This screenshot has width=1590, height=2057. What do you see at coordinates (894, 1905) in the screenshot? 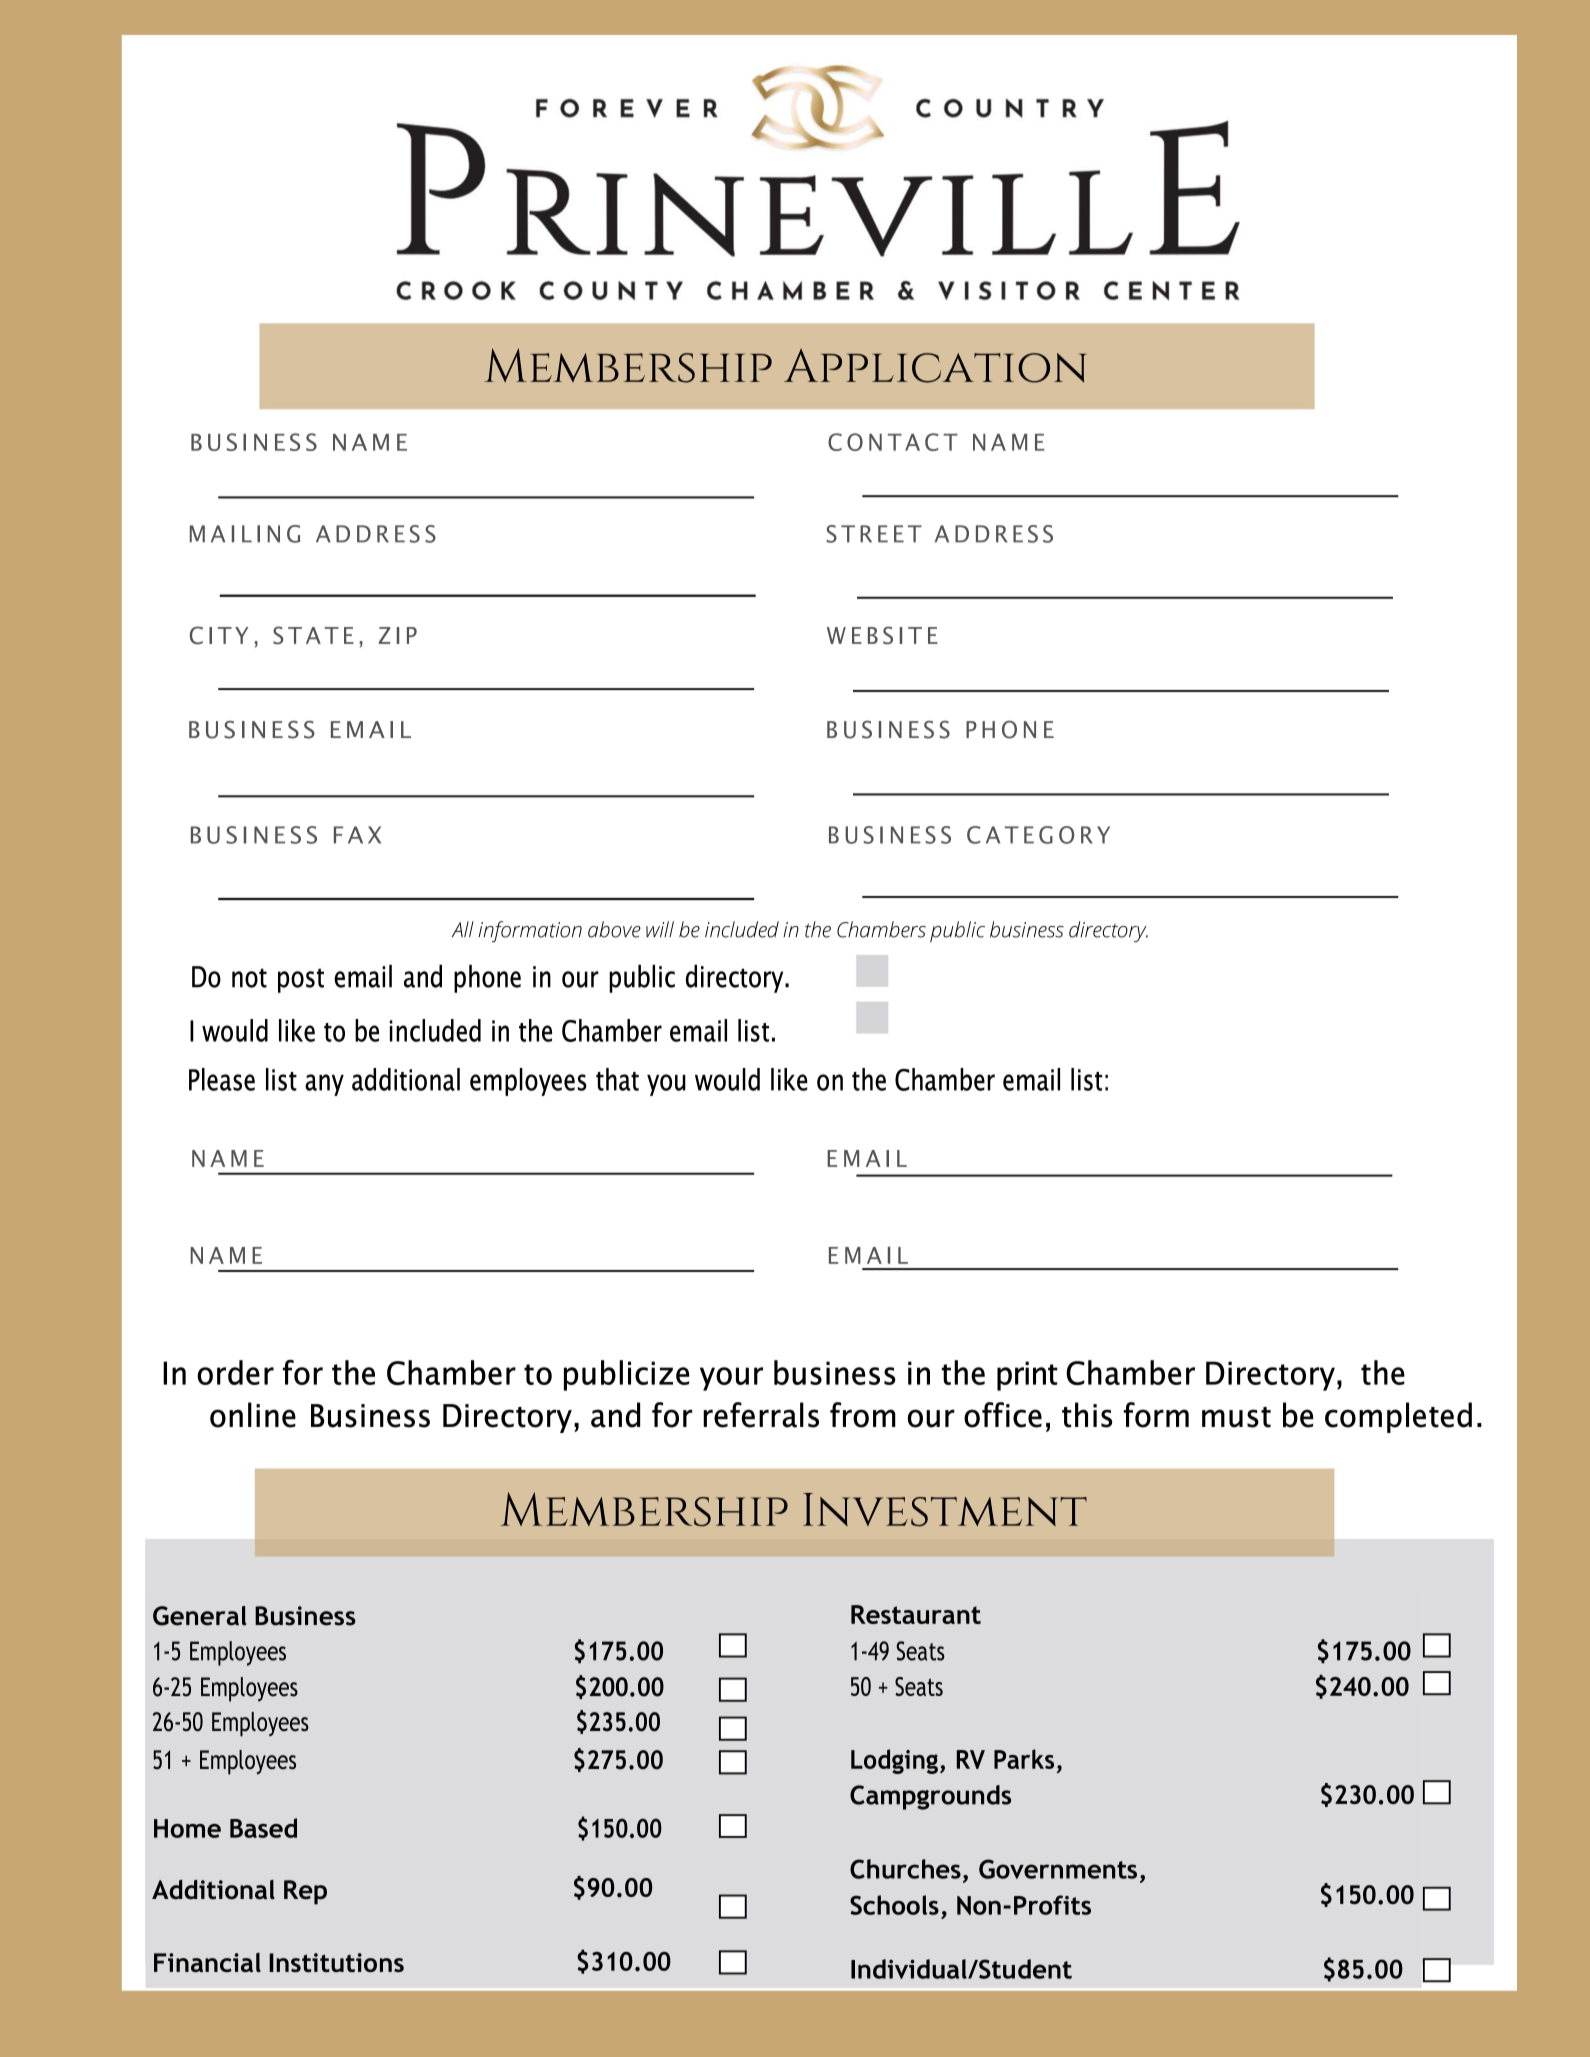
I see `Schools` at bounding box center [894, 1905].
